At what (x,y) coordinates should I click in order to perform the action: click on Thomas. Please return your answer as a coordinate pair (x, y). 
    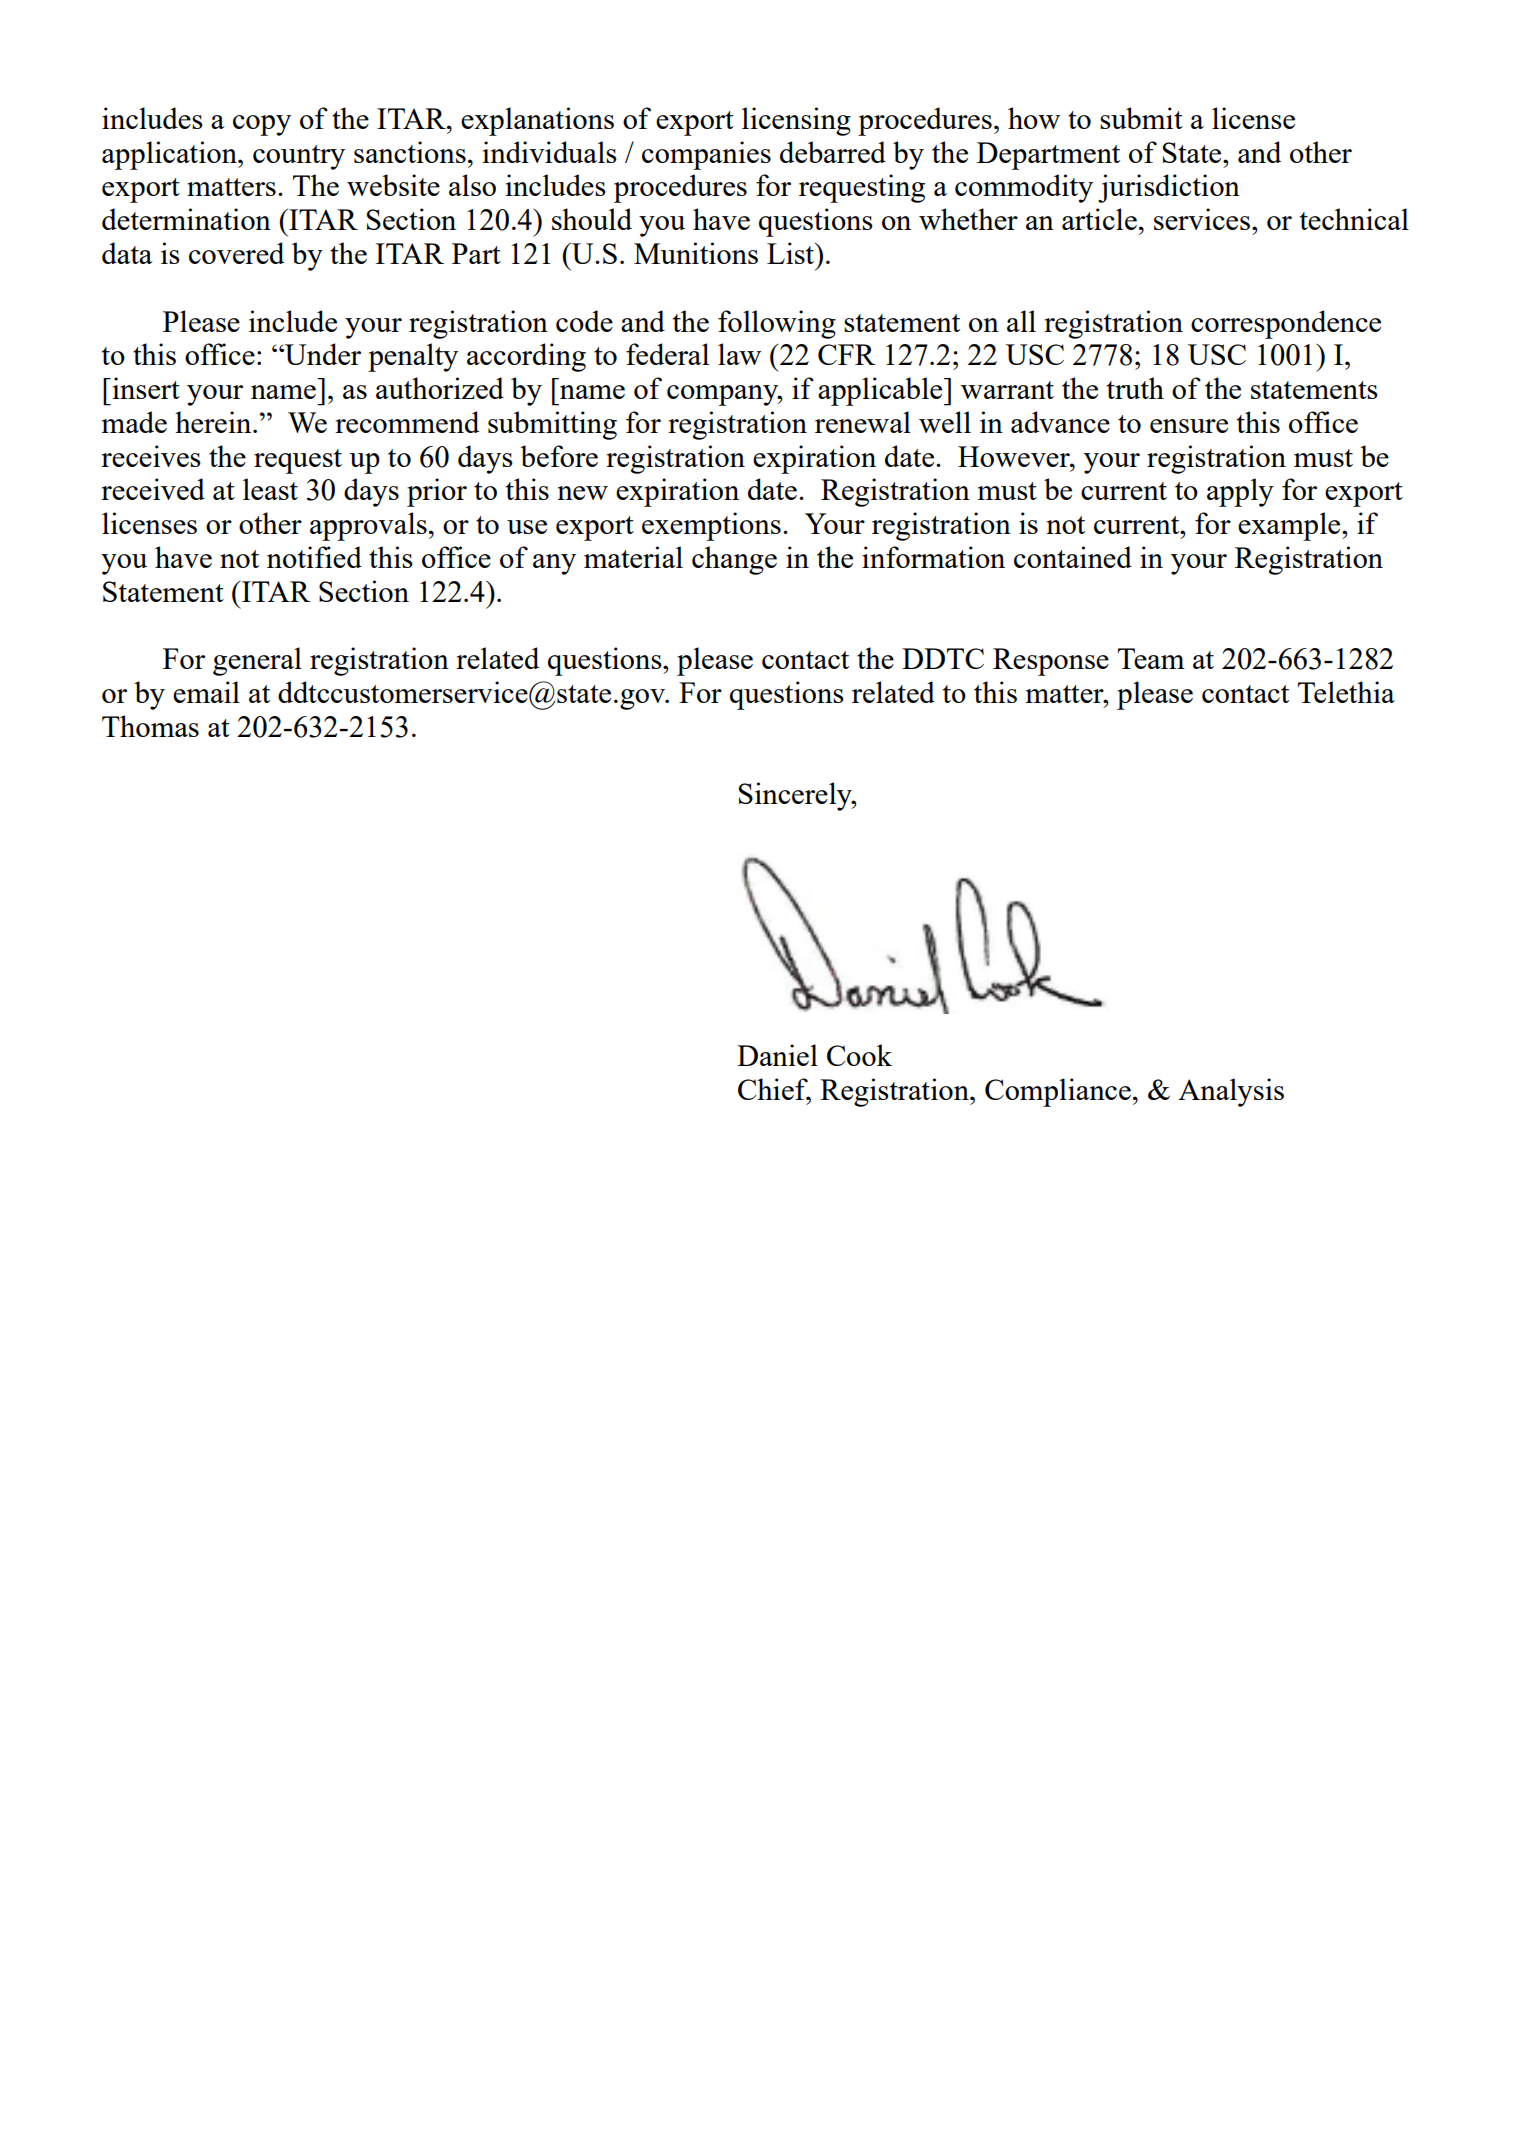
    Looking at the image, I should click on (150, 726).
